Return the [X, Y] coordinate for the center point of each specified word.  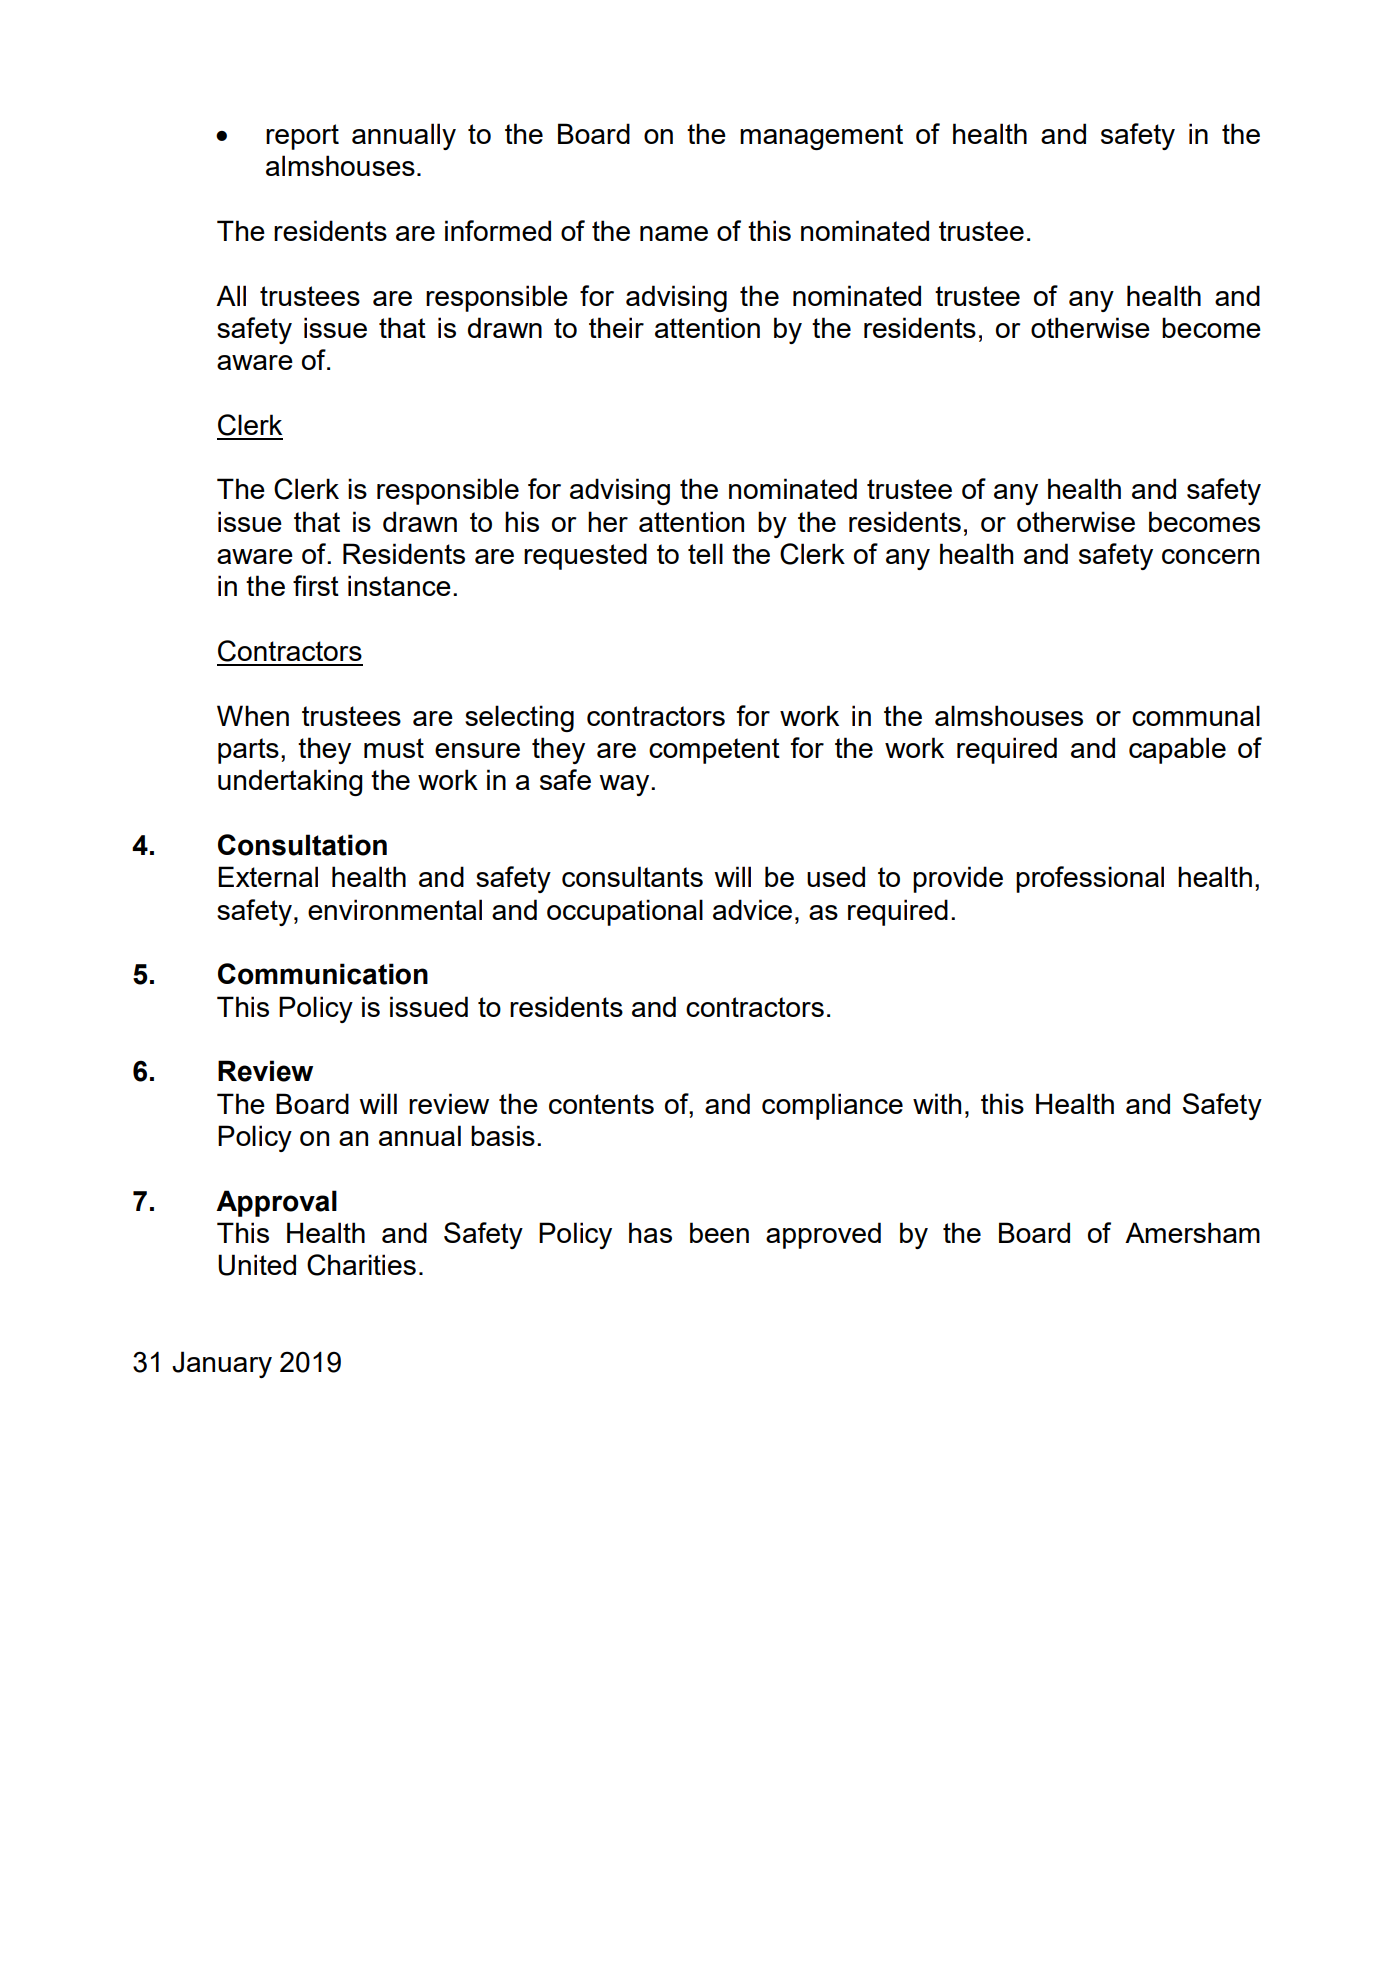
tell [705, 553]
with [937, 1103]
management [821, 137]
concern [1210, 556]
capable [1177, 750]
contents [601, 1104]
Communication [323, 974]
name [674, 233]
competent [714, 751]
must [394, 748]
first [316, 585]
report [302, 137]
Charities [361, 1265]
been [719, 1232]
